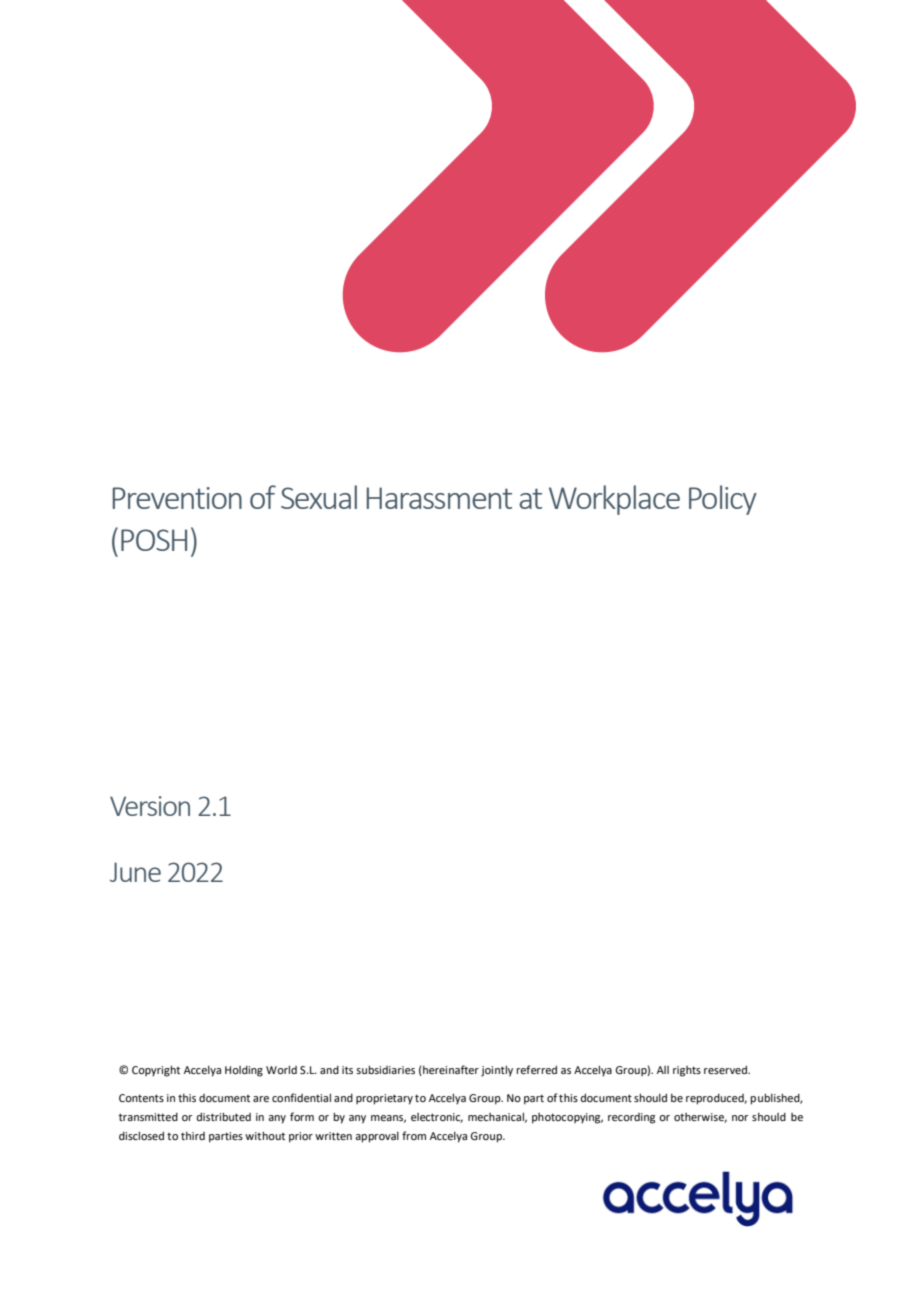 This screenshot has height=1308, width=924. What do you see at coordinates (450, 1070) in the screenshot?
I see `hereinafter` at bounding box center [450, 1070].
